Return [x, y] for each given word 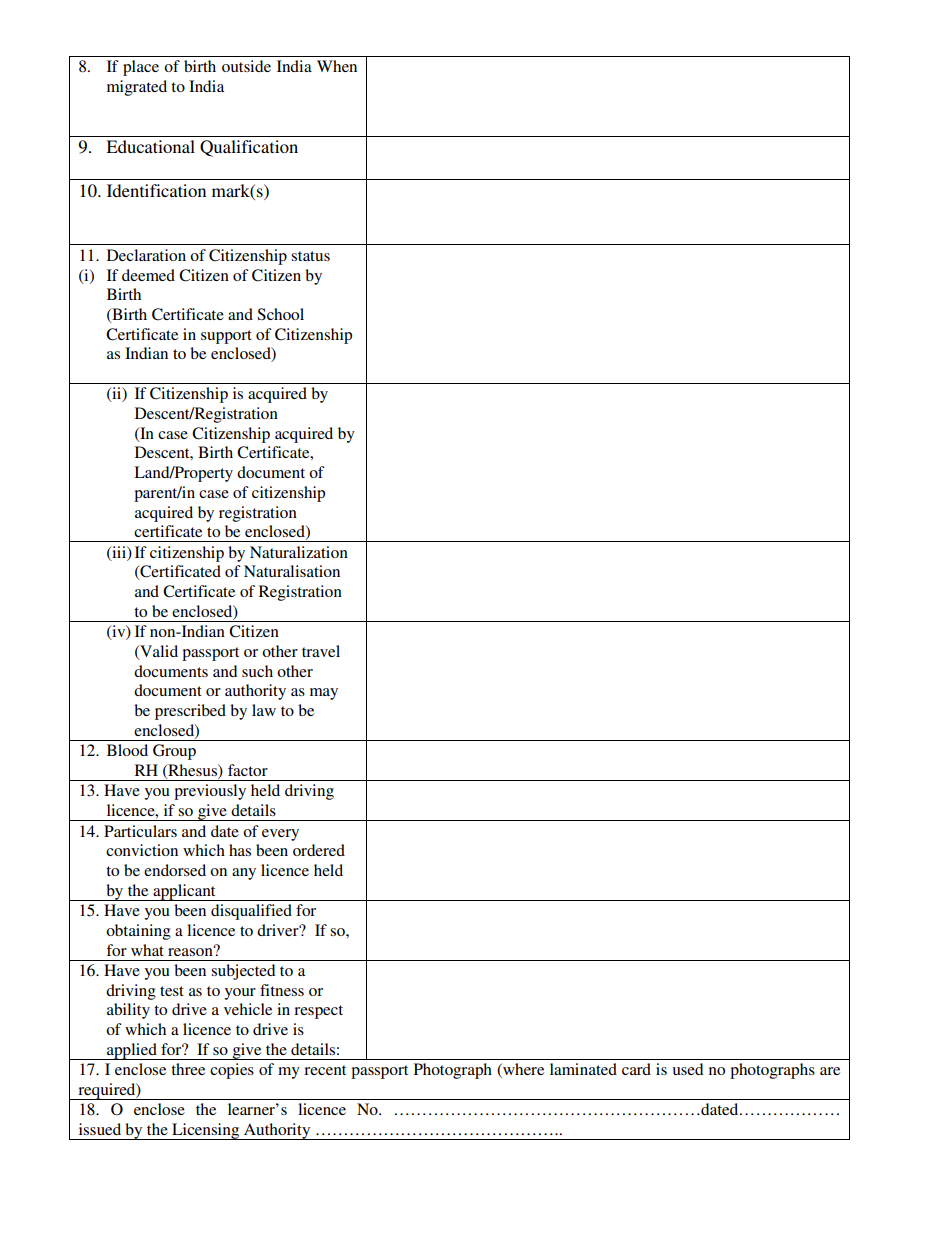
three [188, 1069]
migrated [137, 88]
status [310, 256]
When [337, 66]
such [257, 671]
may [324, 694]
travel [321, 651]
